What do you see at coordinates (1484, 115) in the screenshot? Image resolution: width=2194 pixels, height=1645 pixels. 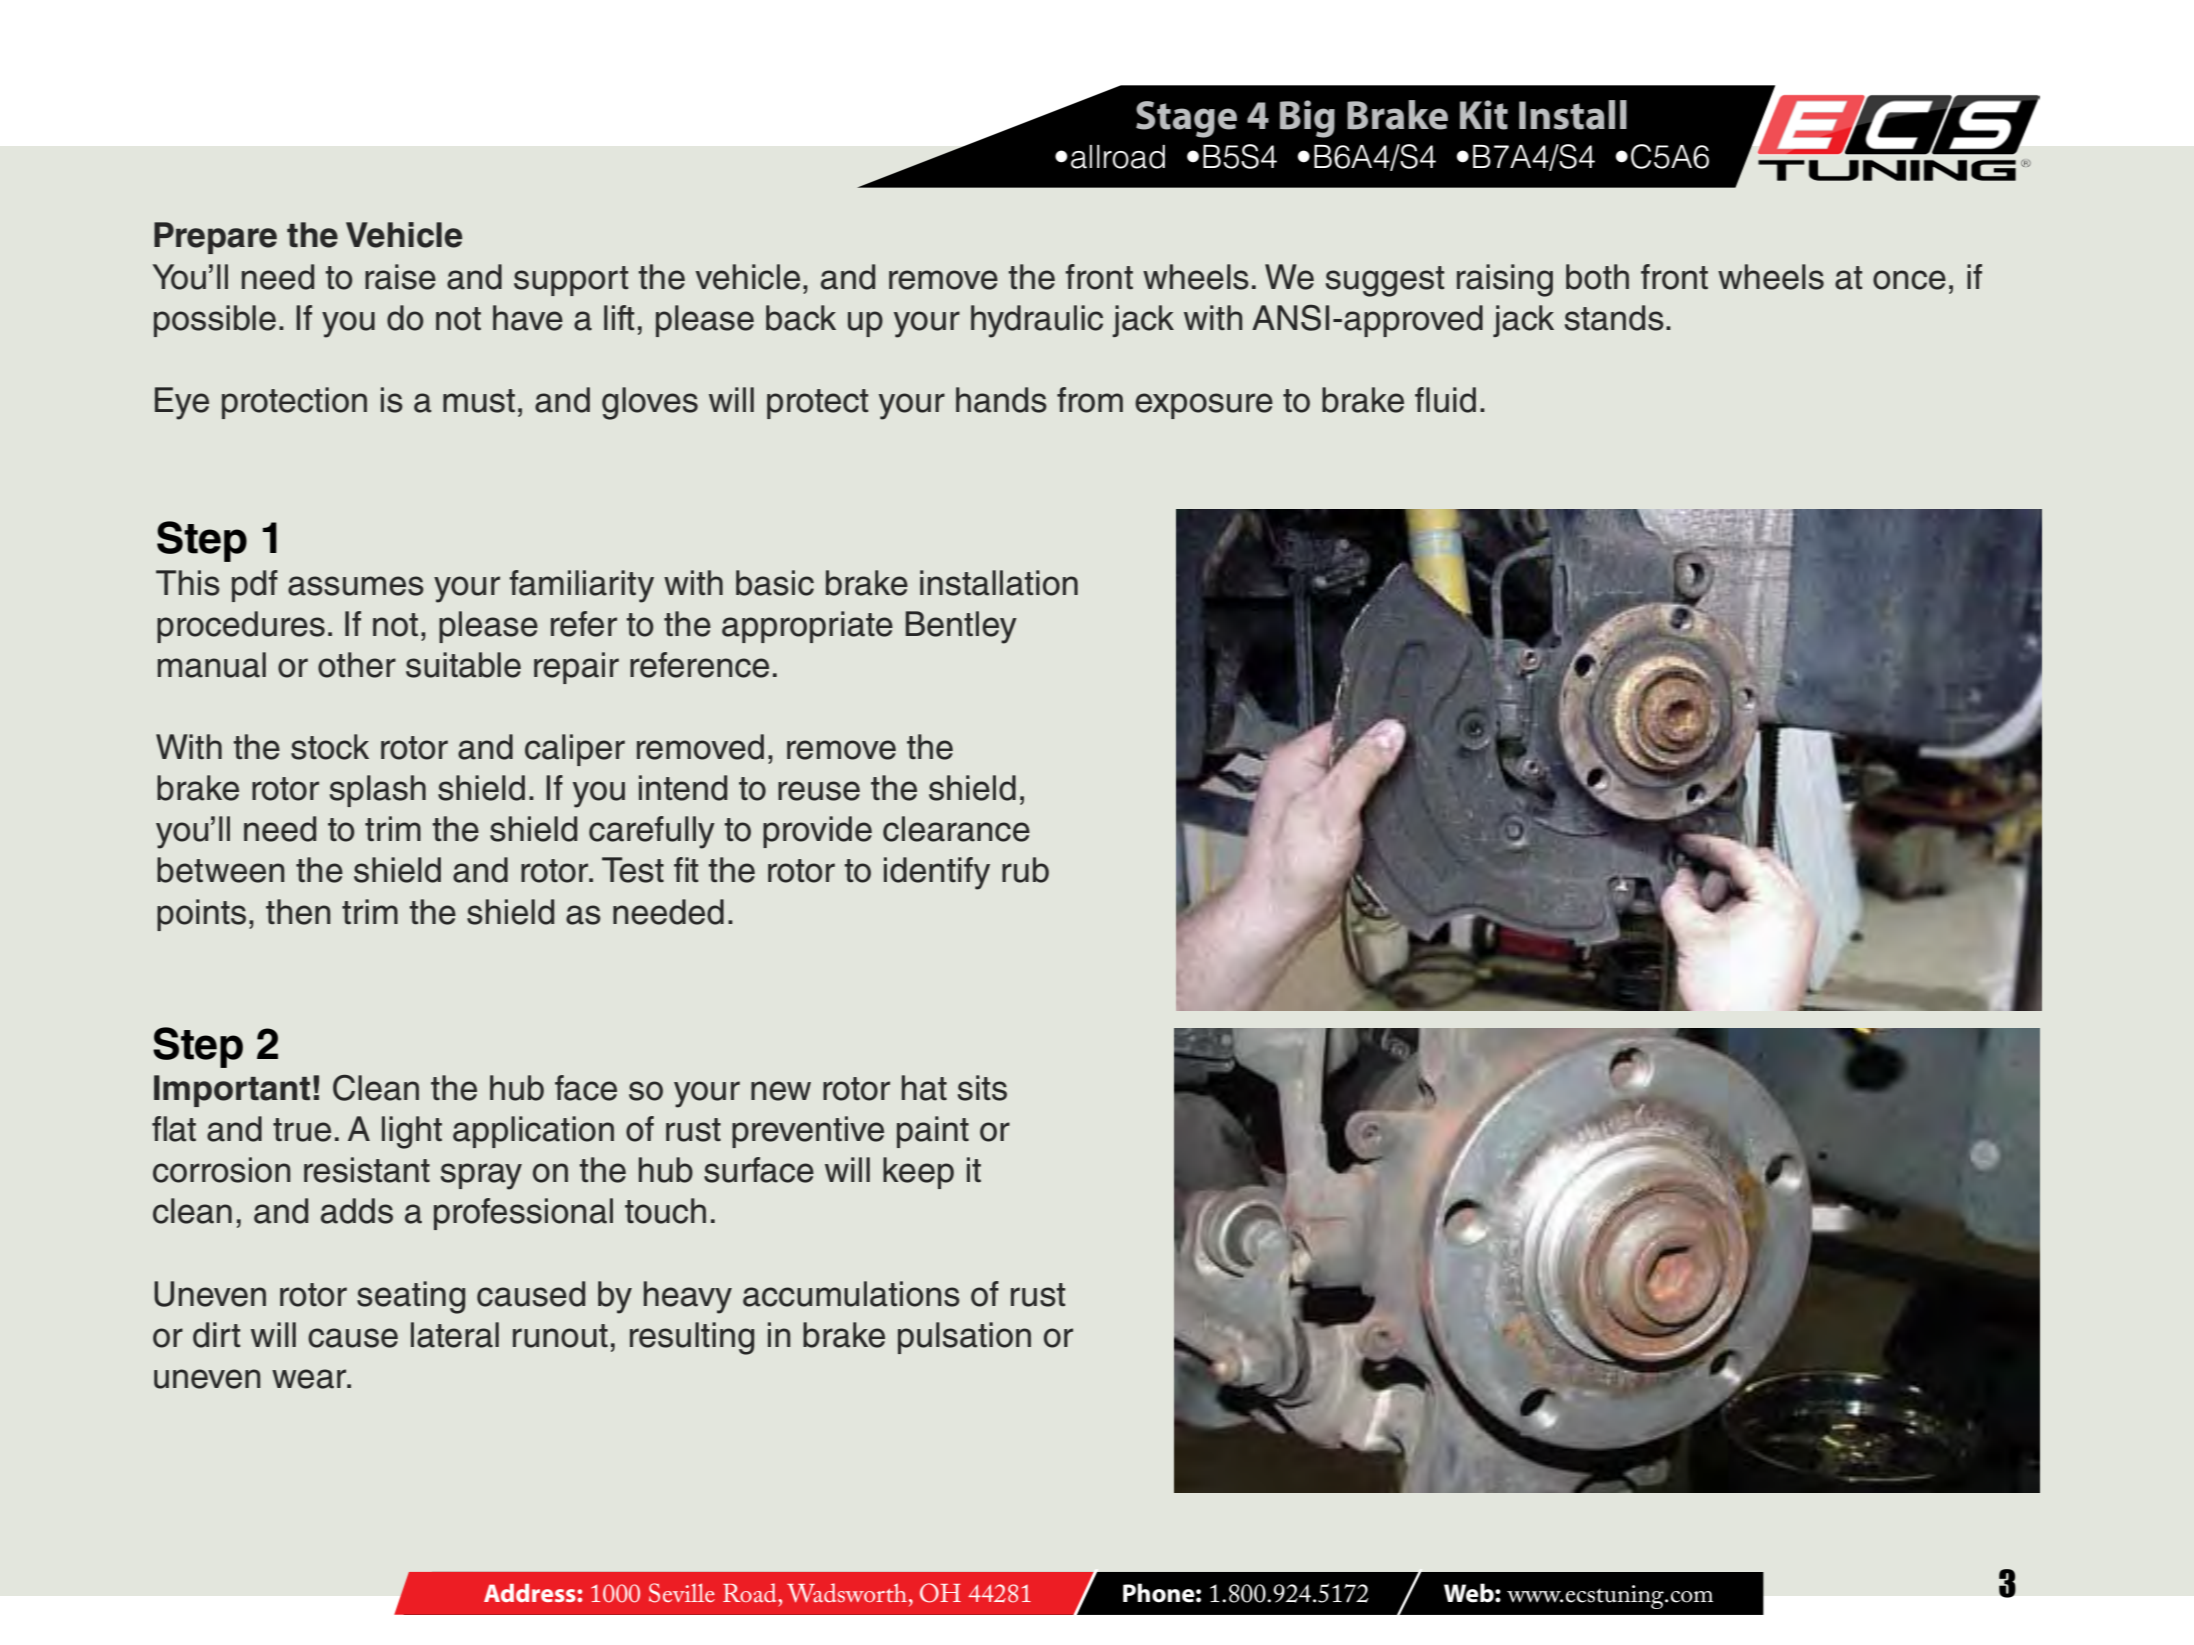 I see `Kit` at bounding box center [1484, 115].
